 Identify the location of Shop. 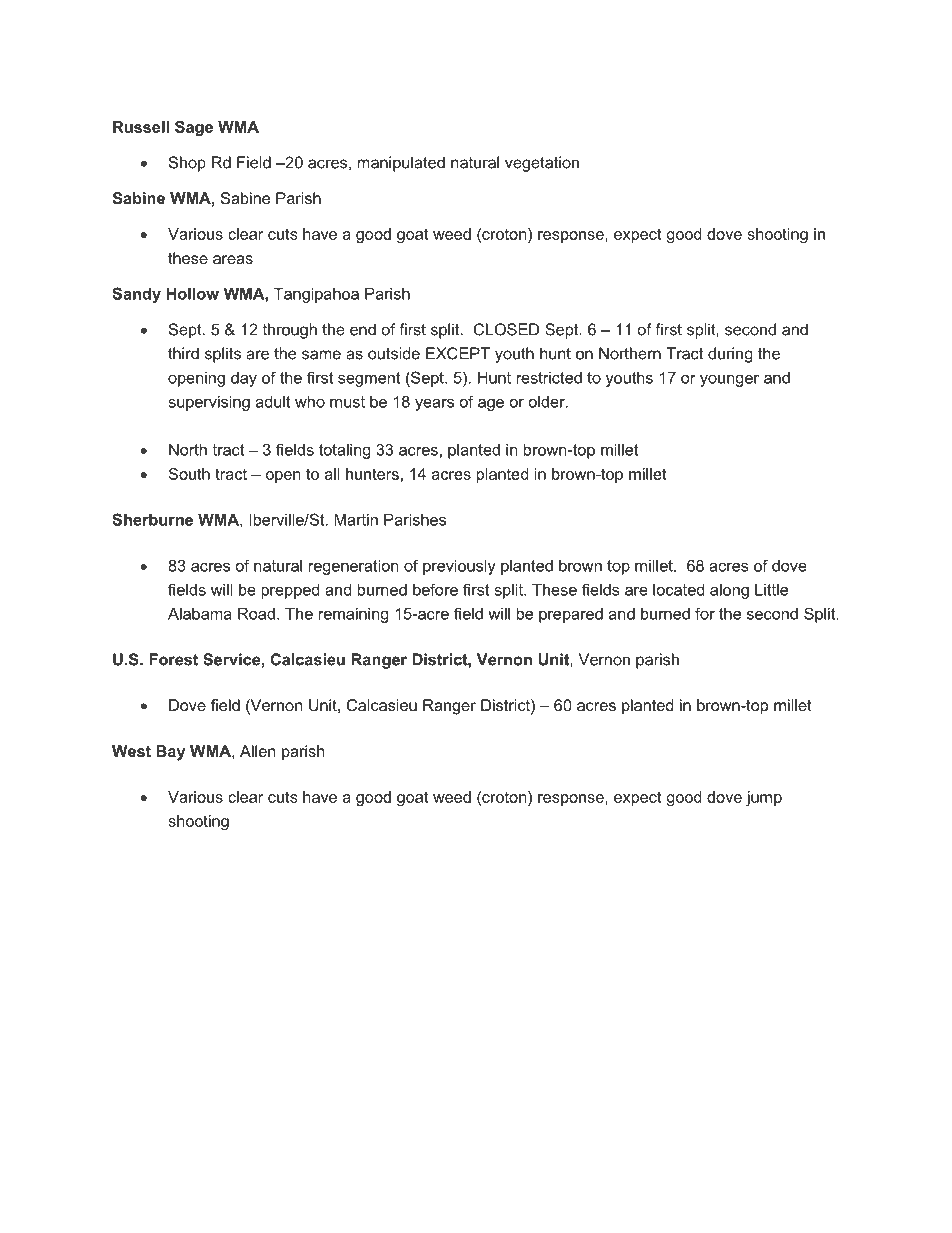
(187, 164).
